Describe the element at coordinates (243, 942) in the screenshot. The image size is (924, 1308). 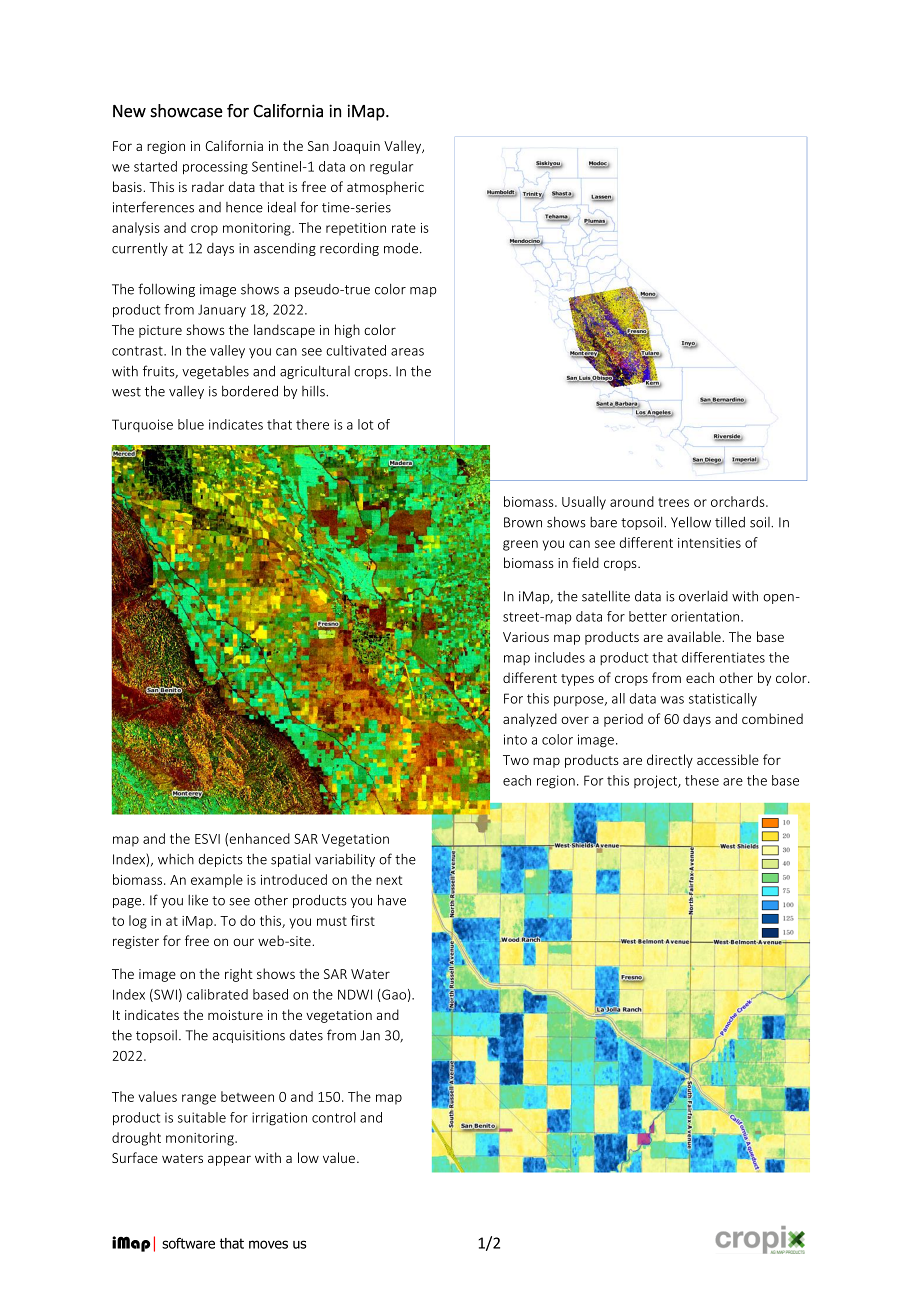
I see `our` at that location.
